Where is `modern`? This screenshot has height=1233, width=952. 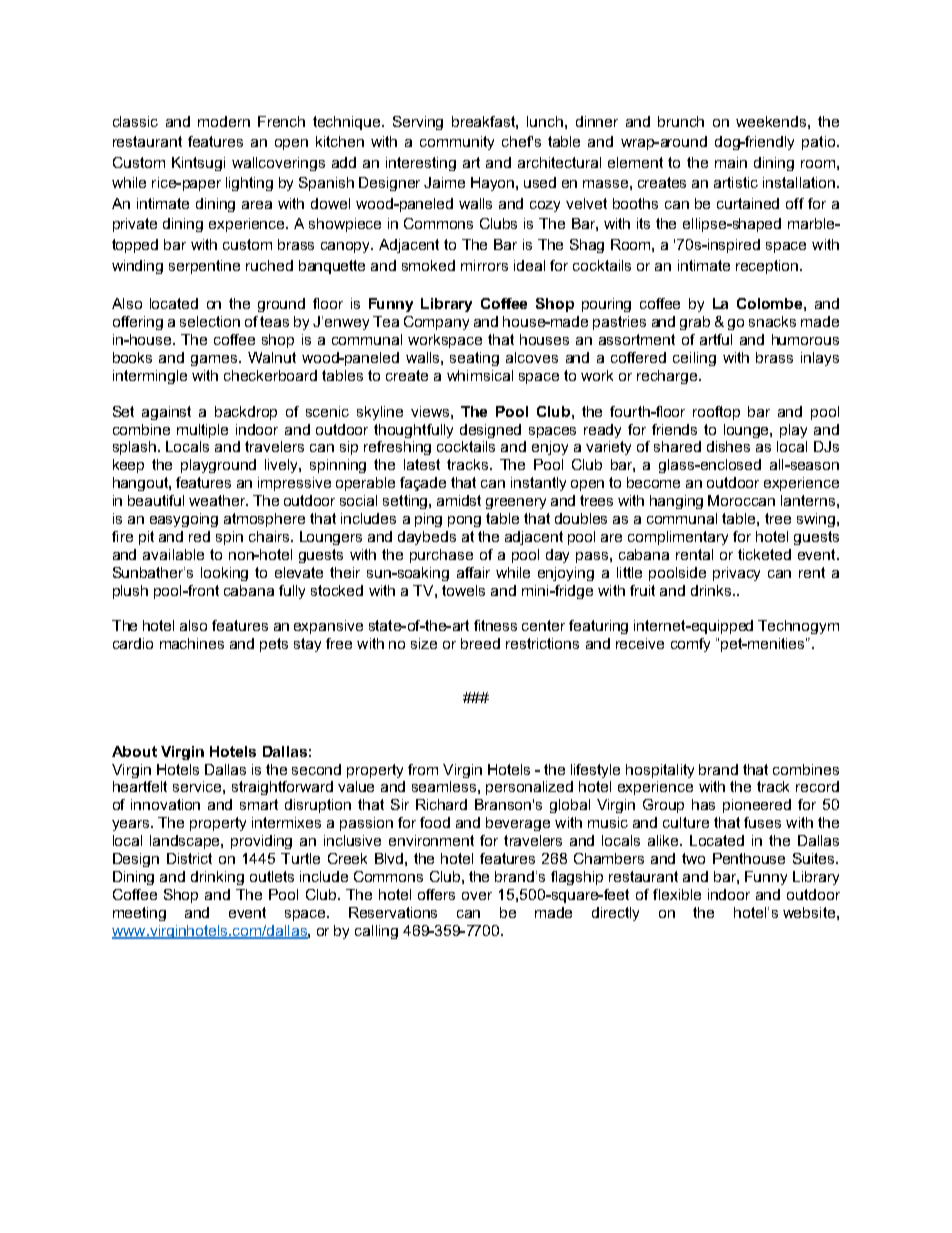 modern is located at coordinates (224, 121).
